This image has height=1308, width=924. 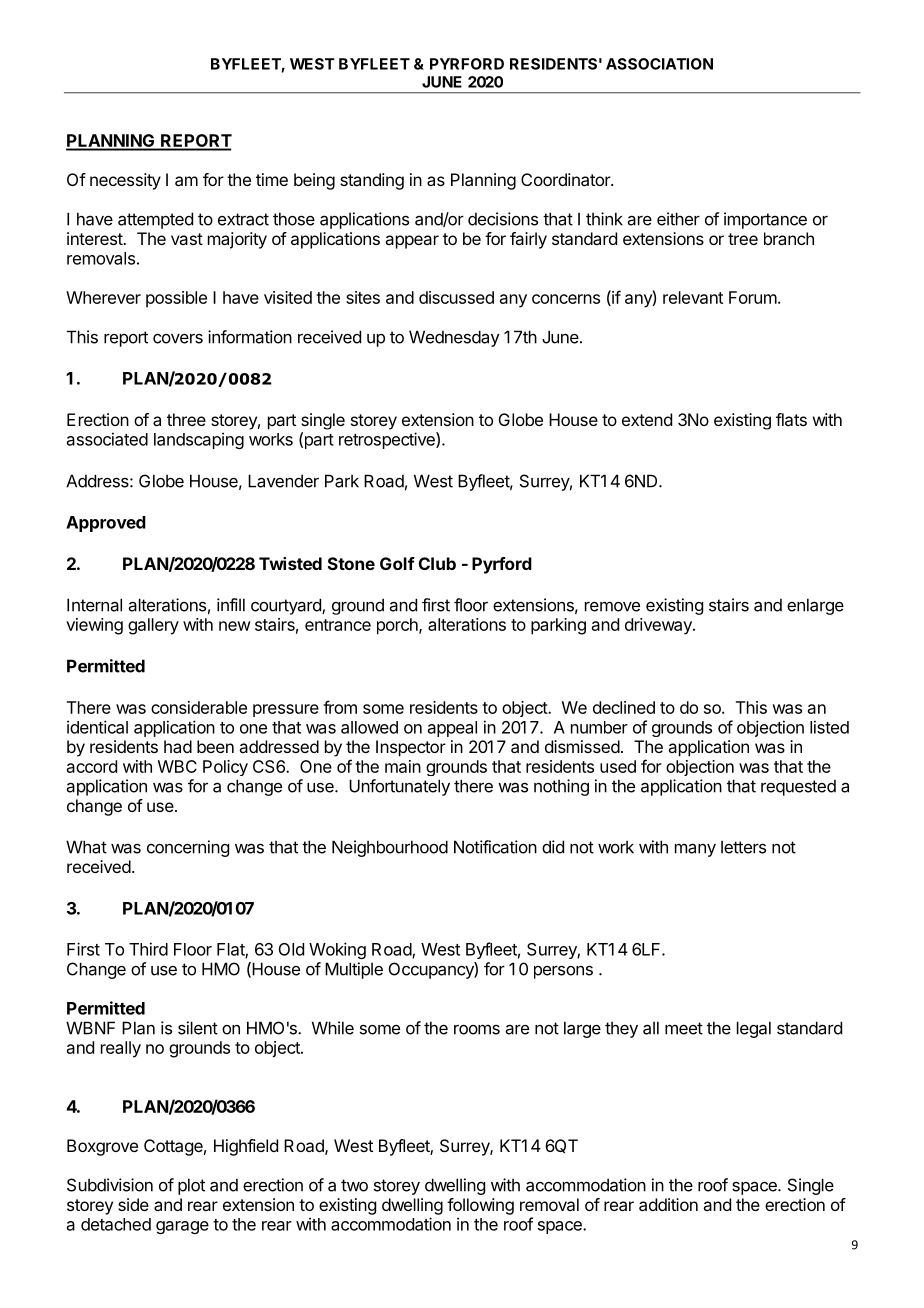 I want to click on Third, so click(x=148, y=949).
